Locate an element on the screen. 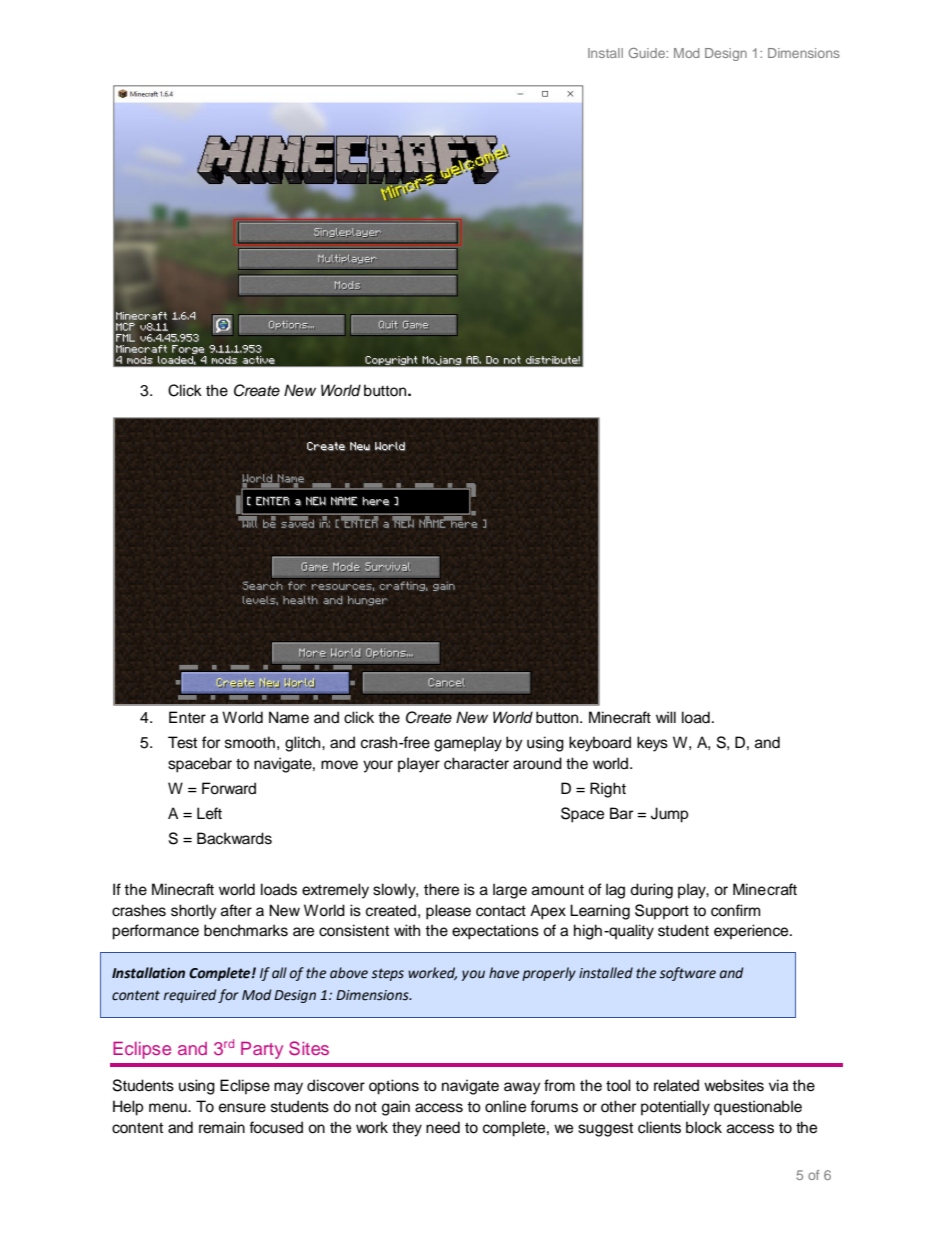 This screenshot has height=1233, width=952. will is located at coordinates (666, 717).
